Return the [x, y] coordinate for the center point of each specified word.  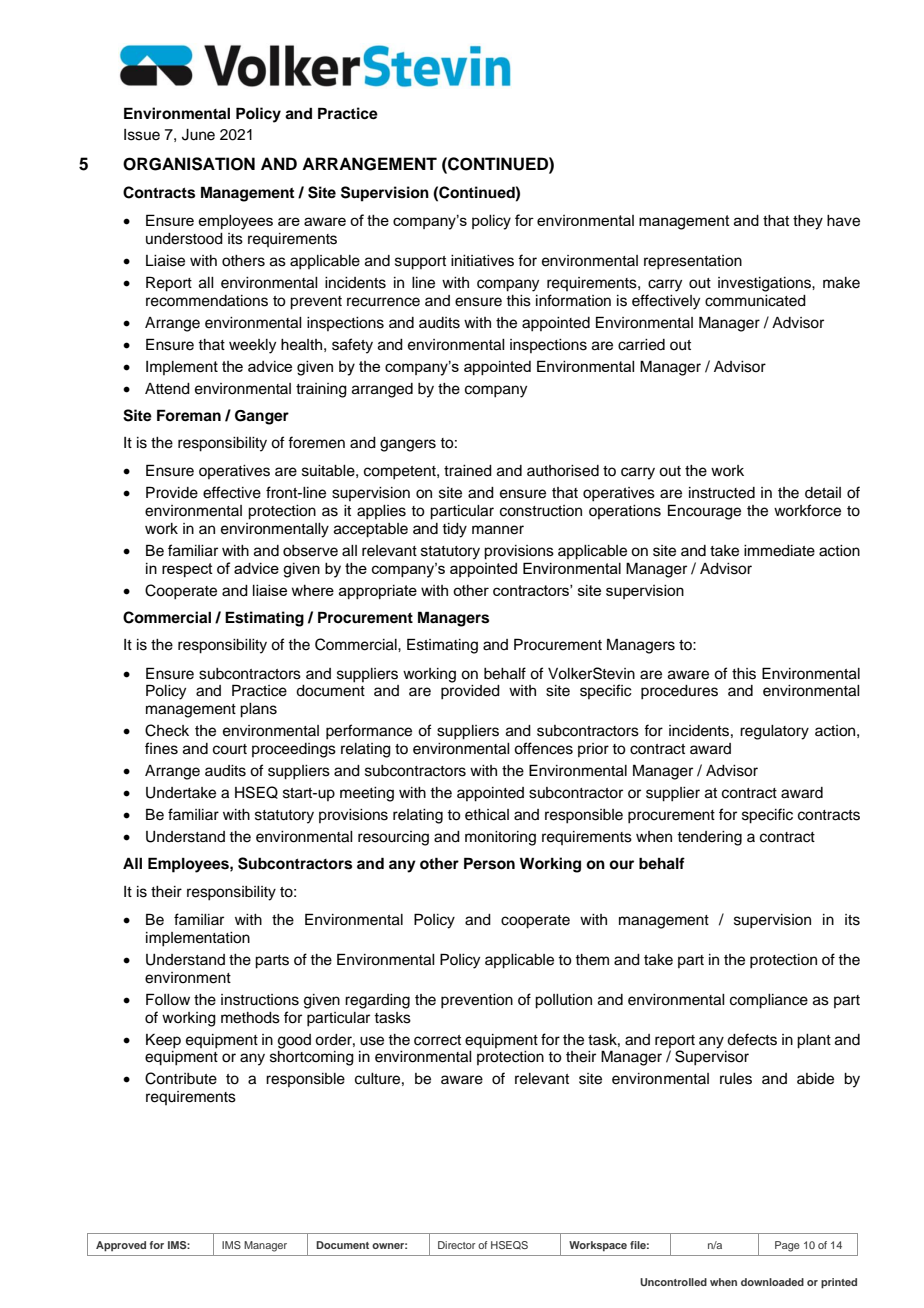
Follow [168, 999]
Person [489, 863]
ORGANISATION [189, 164]
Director [456, 1245]
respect [187, 570]
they [808, 222]
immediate [779, 551]
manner [498, 530]
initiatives [482, 261]
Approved [121, 1246]
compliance [769, 1001]
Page [787, 1246]
